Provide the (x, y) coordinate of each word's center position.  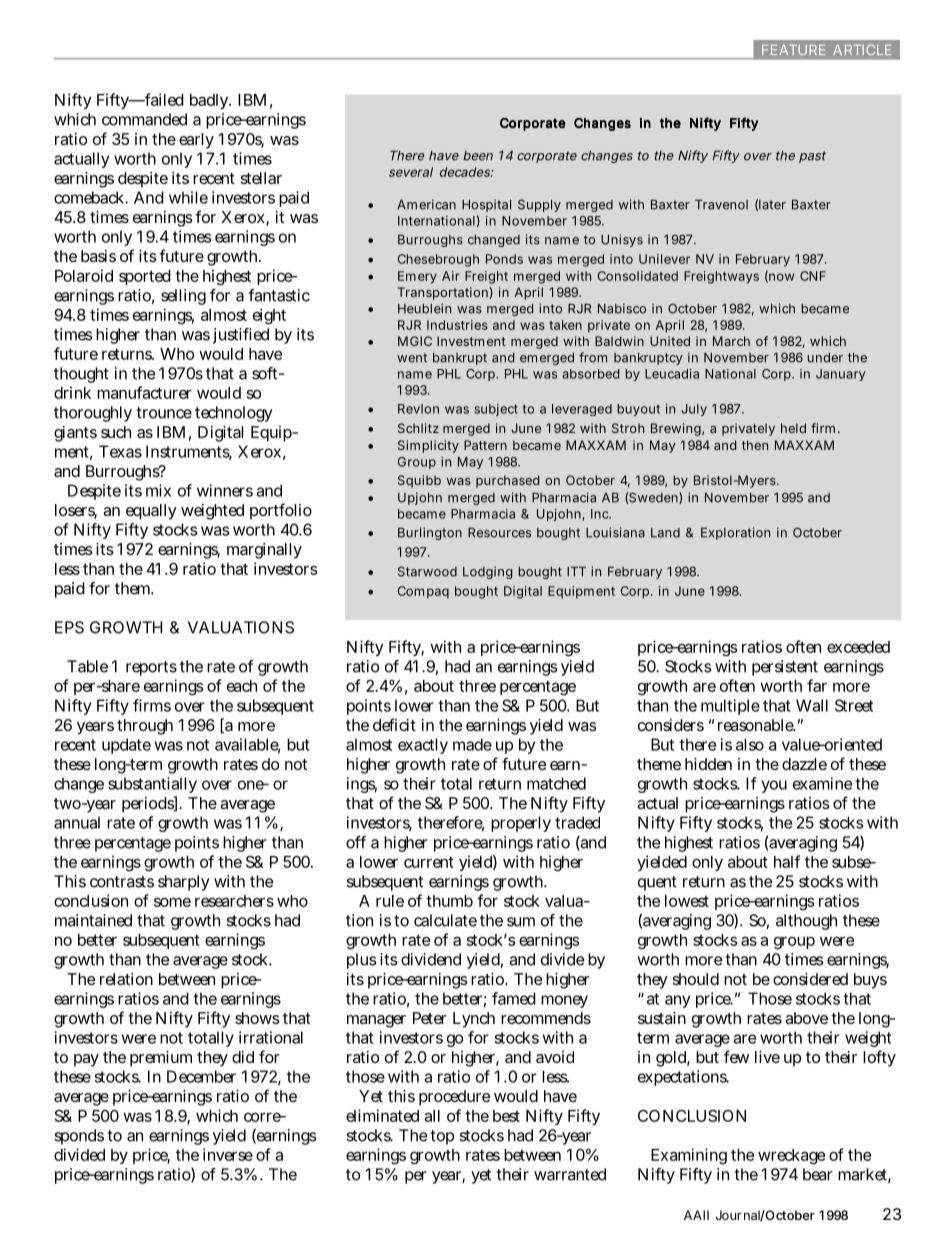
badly (210, 101)
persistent (785, 668)
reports (151, 668)
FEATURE (794, 50)
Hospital (486, 205)
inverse (228, 1154)
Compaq (423, 592)
